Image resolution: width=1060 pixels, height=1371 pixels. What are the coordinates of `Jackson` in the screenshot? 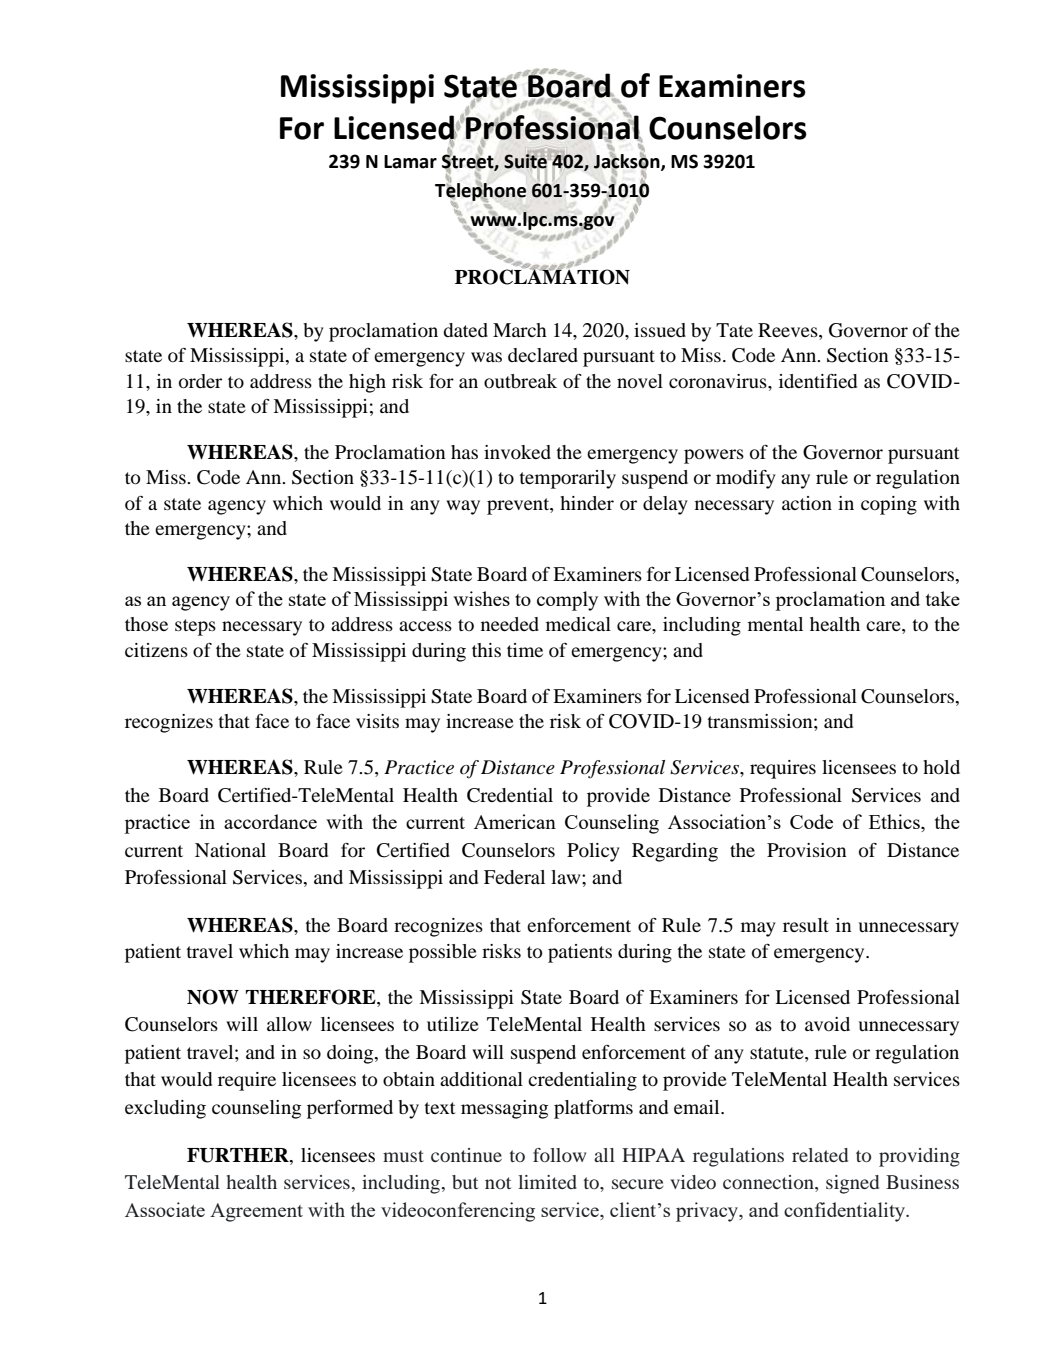 It's located at (627, 161).
